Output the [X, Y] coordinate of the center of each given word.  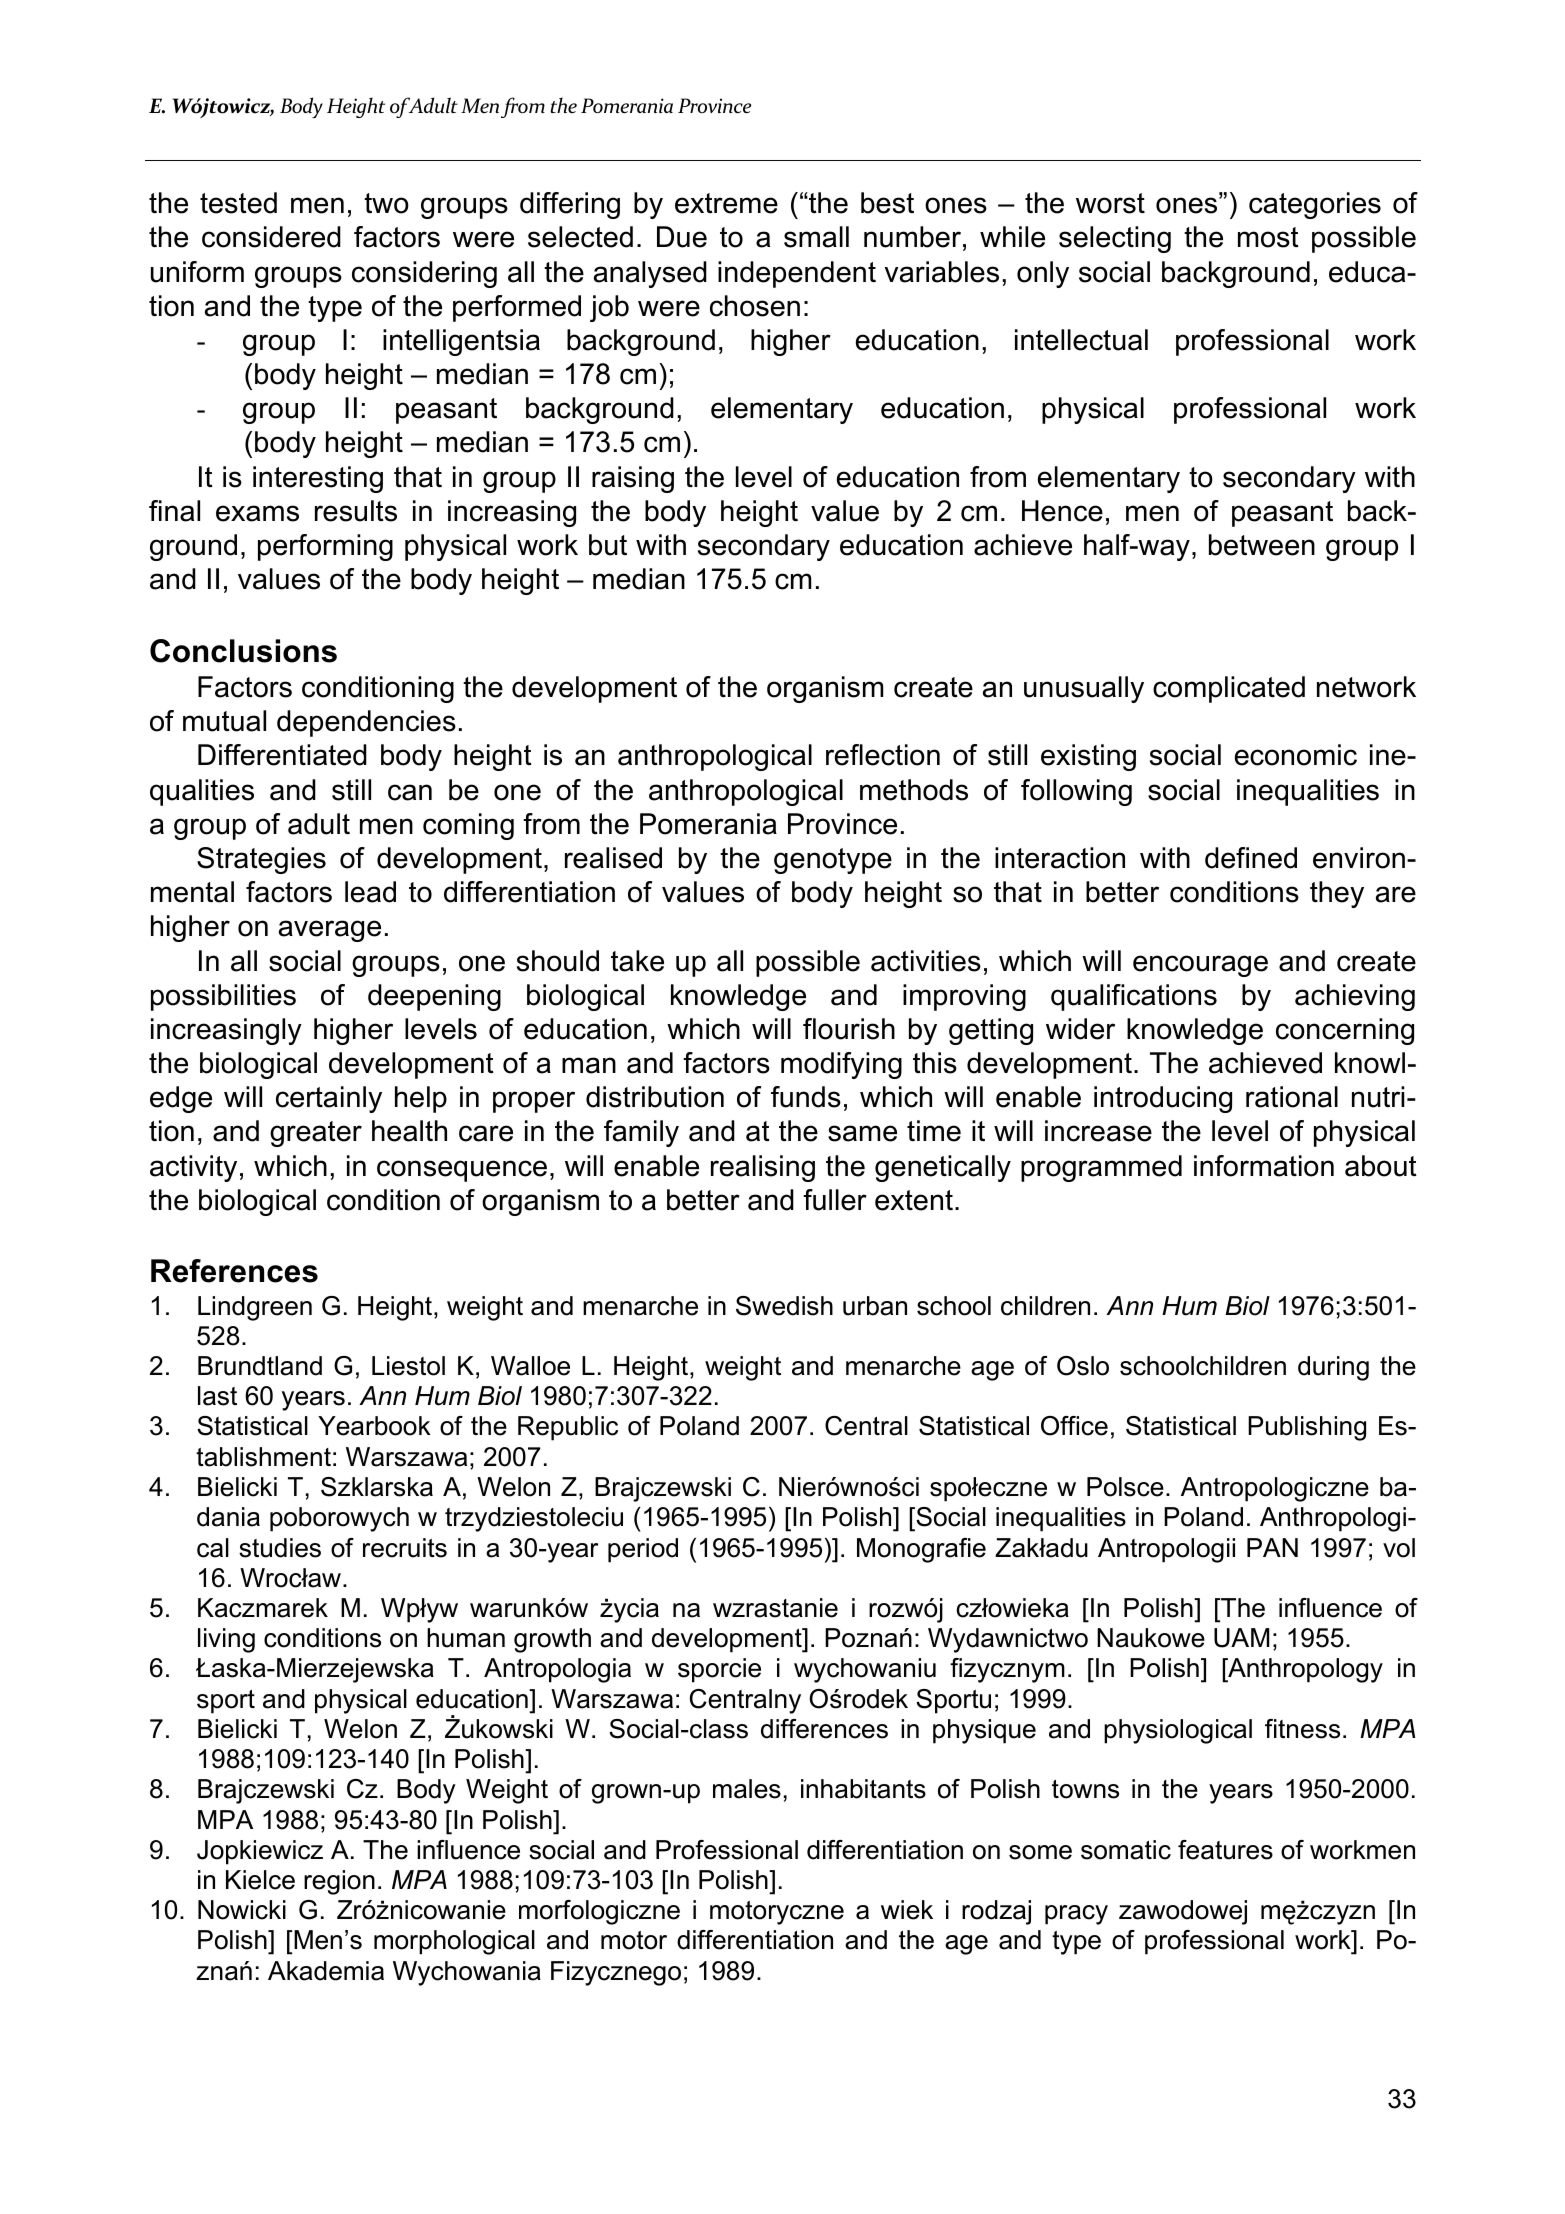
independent [797, 274]
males [747, 1789]
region [339, 1882]
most [1268, 237]
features [1225, 1850]
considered [271, 237]
